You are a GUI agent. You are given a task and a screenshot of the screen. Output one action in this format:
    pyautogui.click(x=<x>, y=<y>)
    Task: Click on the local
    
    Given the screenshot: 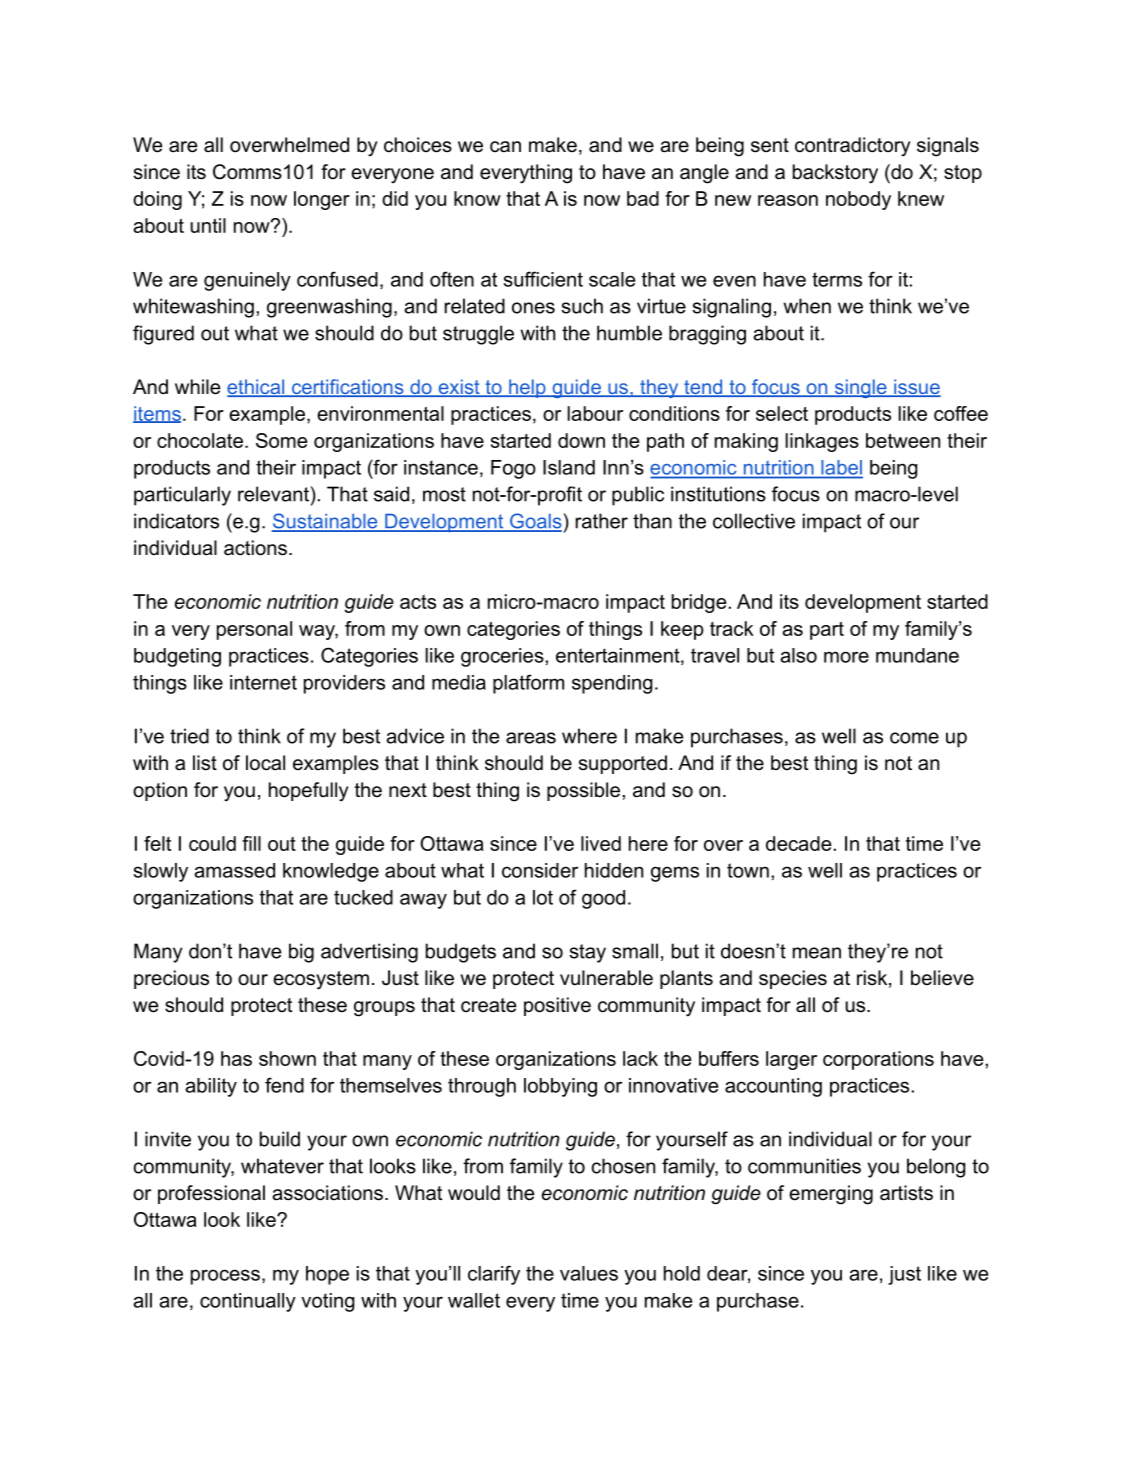 What is the action you would take?
    pyautogui.click(x=265, y=763)
